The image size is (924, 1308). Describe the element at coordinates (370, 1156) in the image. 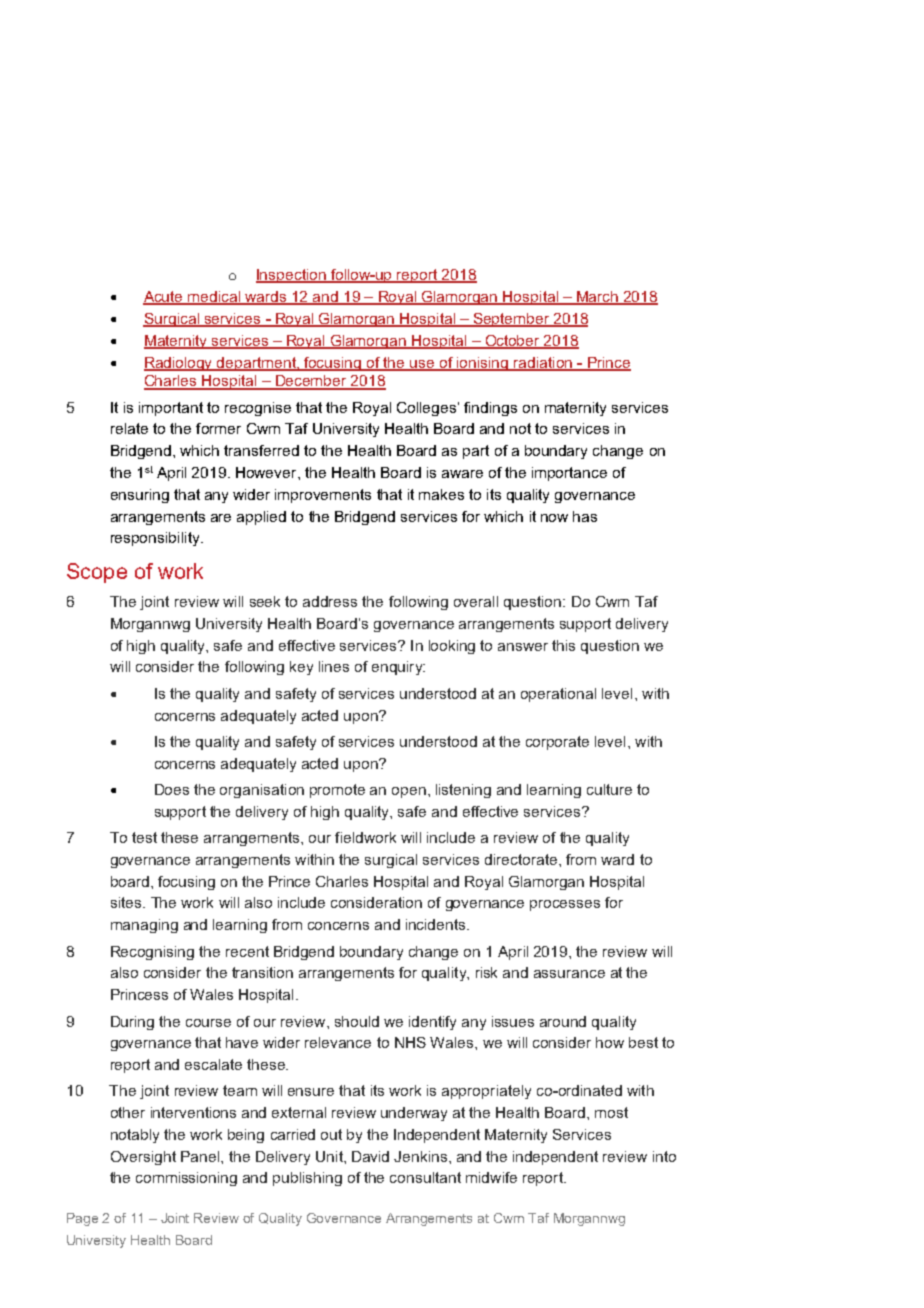

I see `David` at that location.
